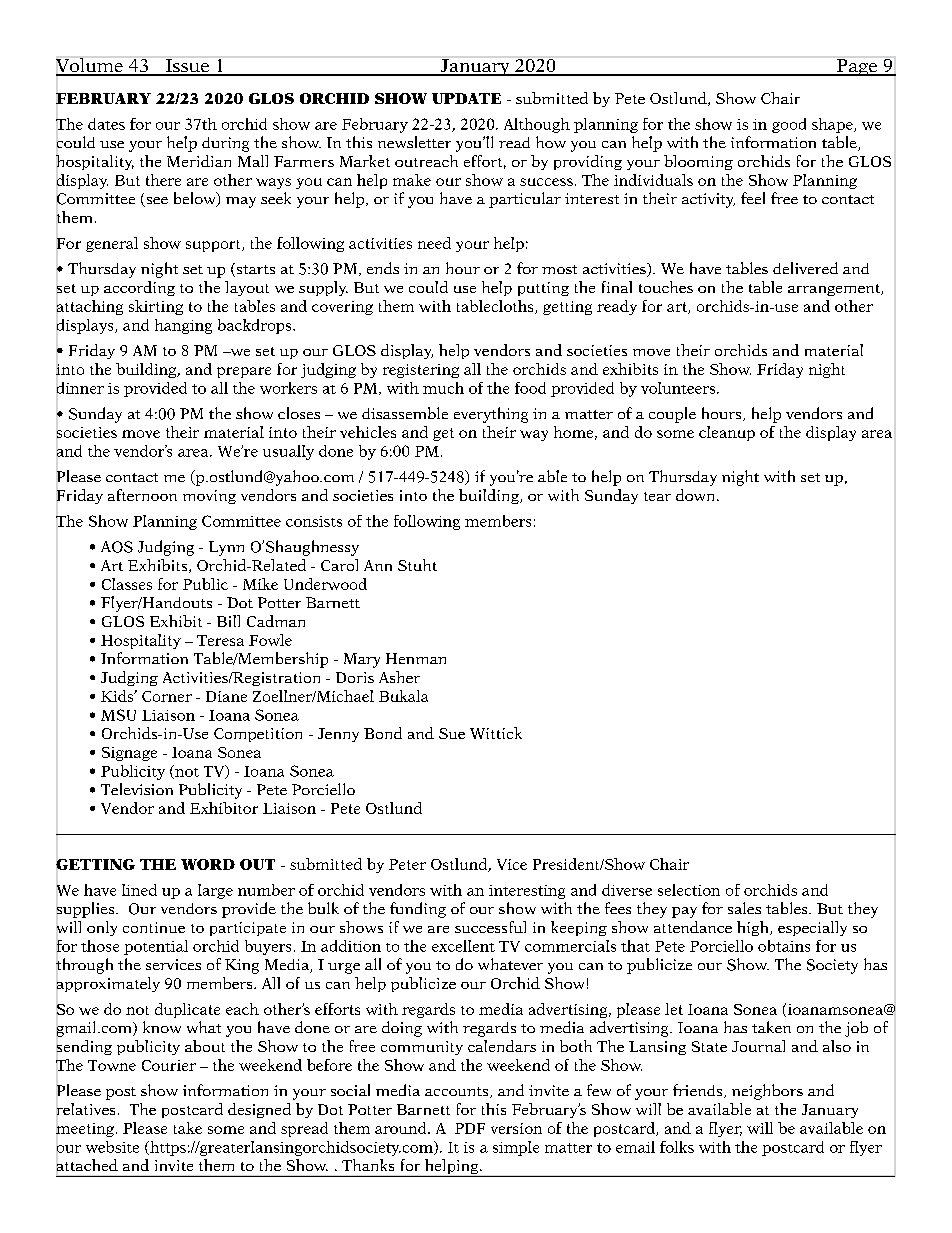 The height and width of the screenshot is (1233, 952). What do you see at coordinates (697, 495) in the screenshot?
I see `down` at bounding box center [697, 495].
